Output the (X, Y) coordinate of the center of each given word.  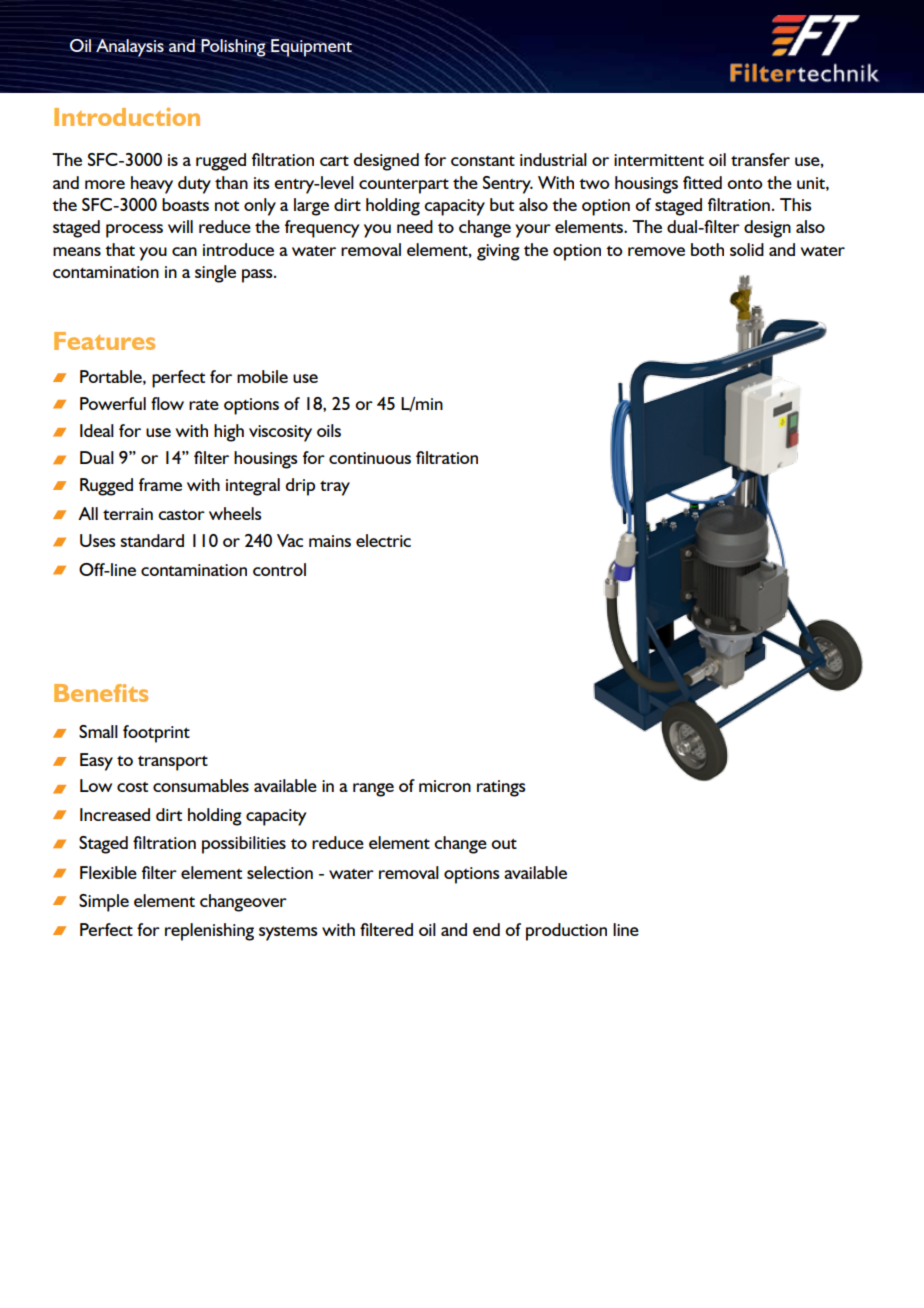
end (486, 929)
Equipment (311, 48)
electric (383, 540)
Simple (104, 903)
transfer (760, 159)
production (566, 932)
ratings (501, 788)
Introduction (127, 116)
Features (104, 341)
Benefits (101, 693)
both (707, 249)
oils (329, 430)
